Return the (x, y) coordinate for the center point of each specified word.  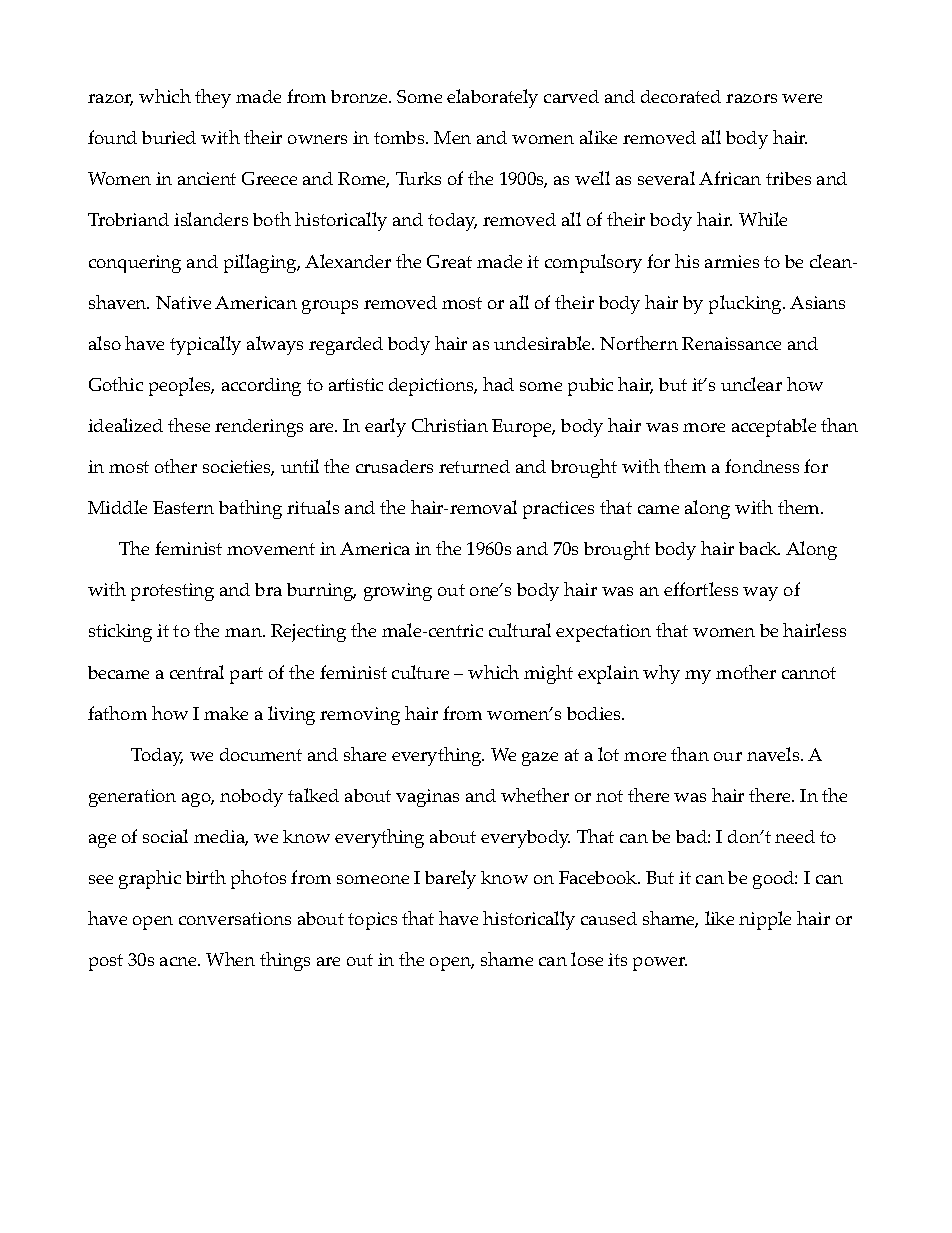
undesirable (544, 343)
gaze (540, 759)
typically (205, 345)
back (759, 548)
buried (169, 137)
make (226, 713)
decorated (681, 96)
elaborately (492, 98)
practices (558, 510)
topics (372, 921)
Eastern (183, 507)
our (728, 756)
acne (179, 961)
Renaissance (731, 343)
